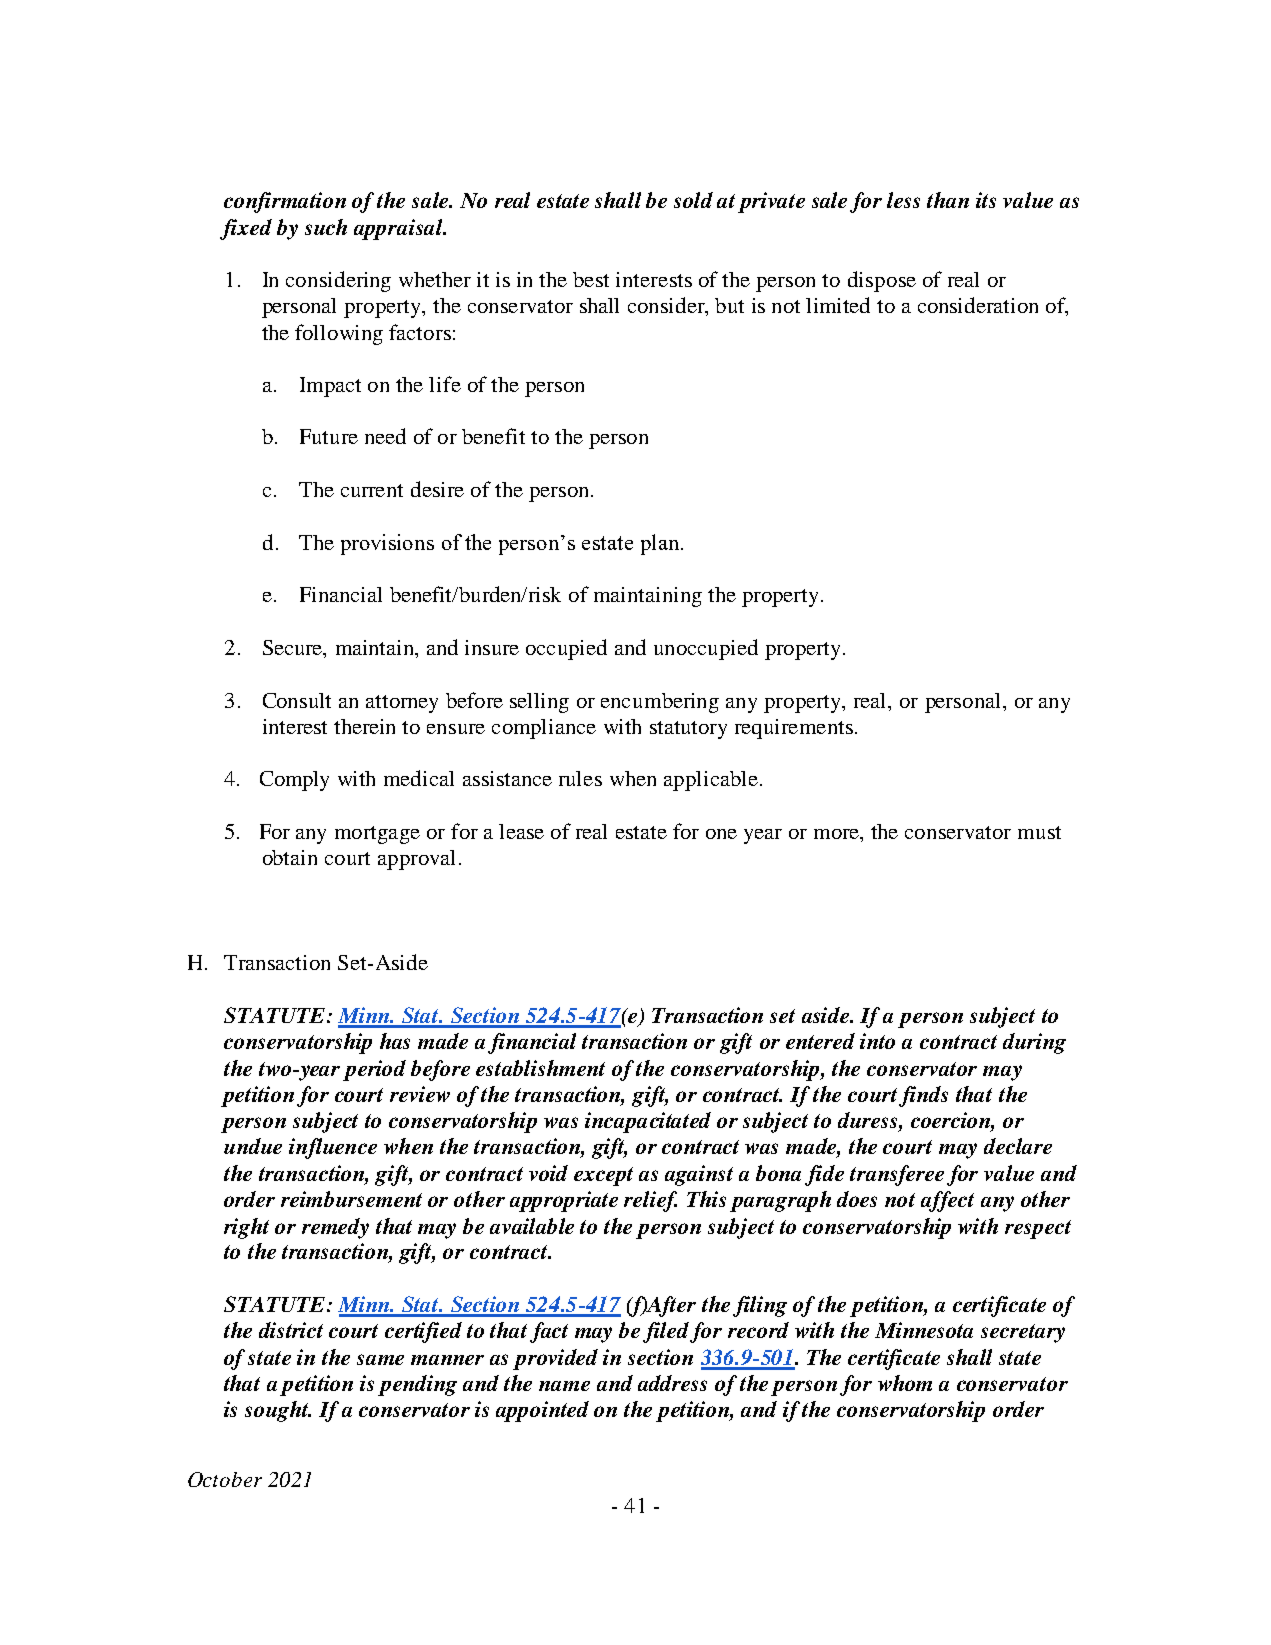 This screenshot has height=1645, width=1271. I want to click on whom, so click(905, 1383).
